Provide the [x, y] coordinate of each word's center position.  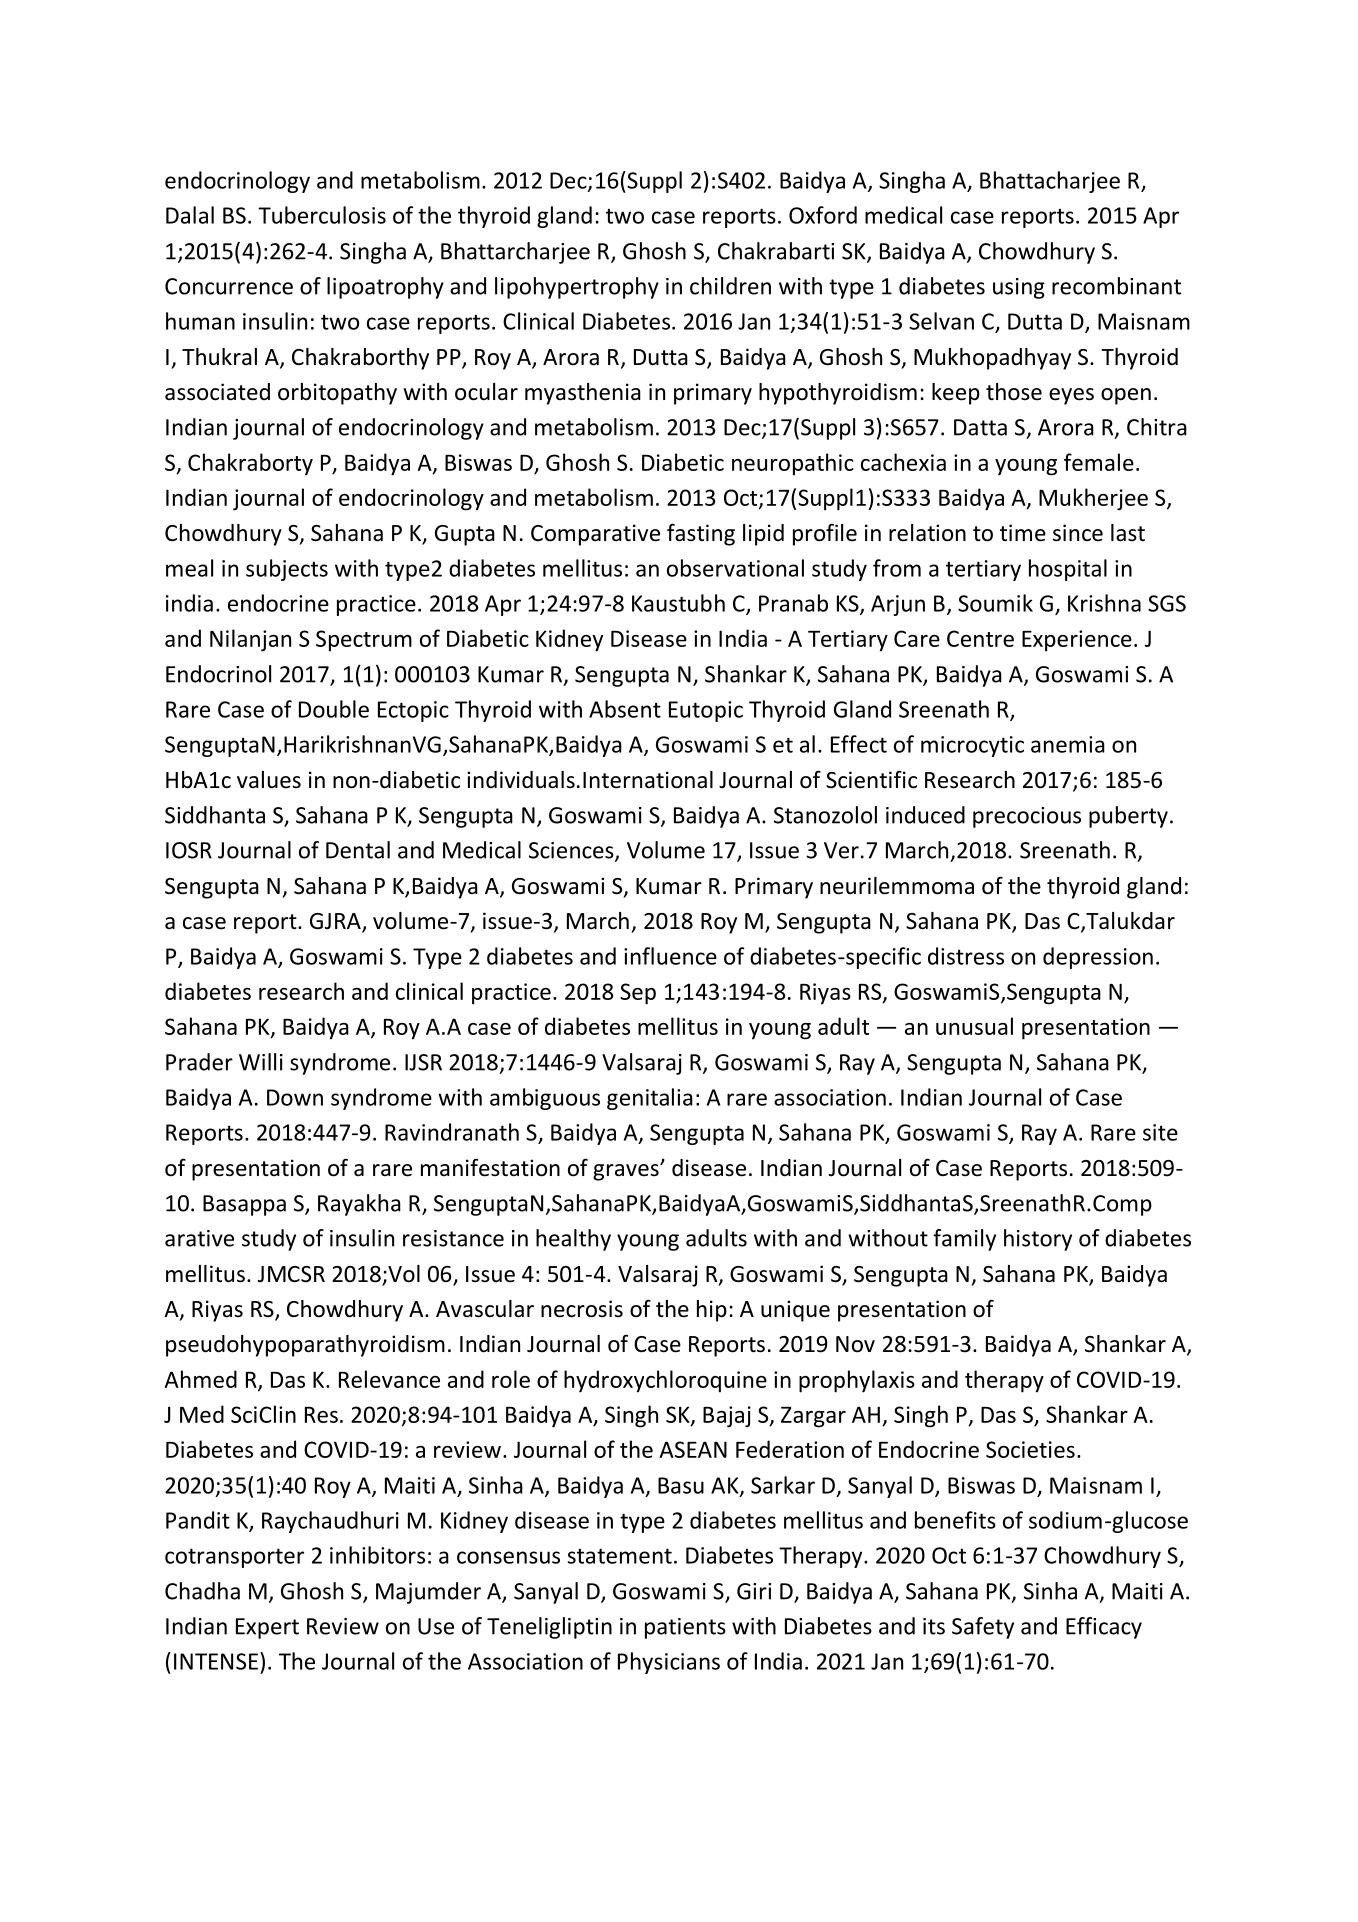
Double [334, 709]
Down [295, 1097]
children [730, 286]
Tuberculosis [322, 215]
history [1038, 1240]
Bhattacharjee [1050, 182]
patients [685, 1628]
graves [627, 1172]
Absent [625, 709]
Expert [267, 1628]
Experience [1077, 641]
